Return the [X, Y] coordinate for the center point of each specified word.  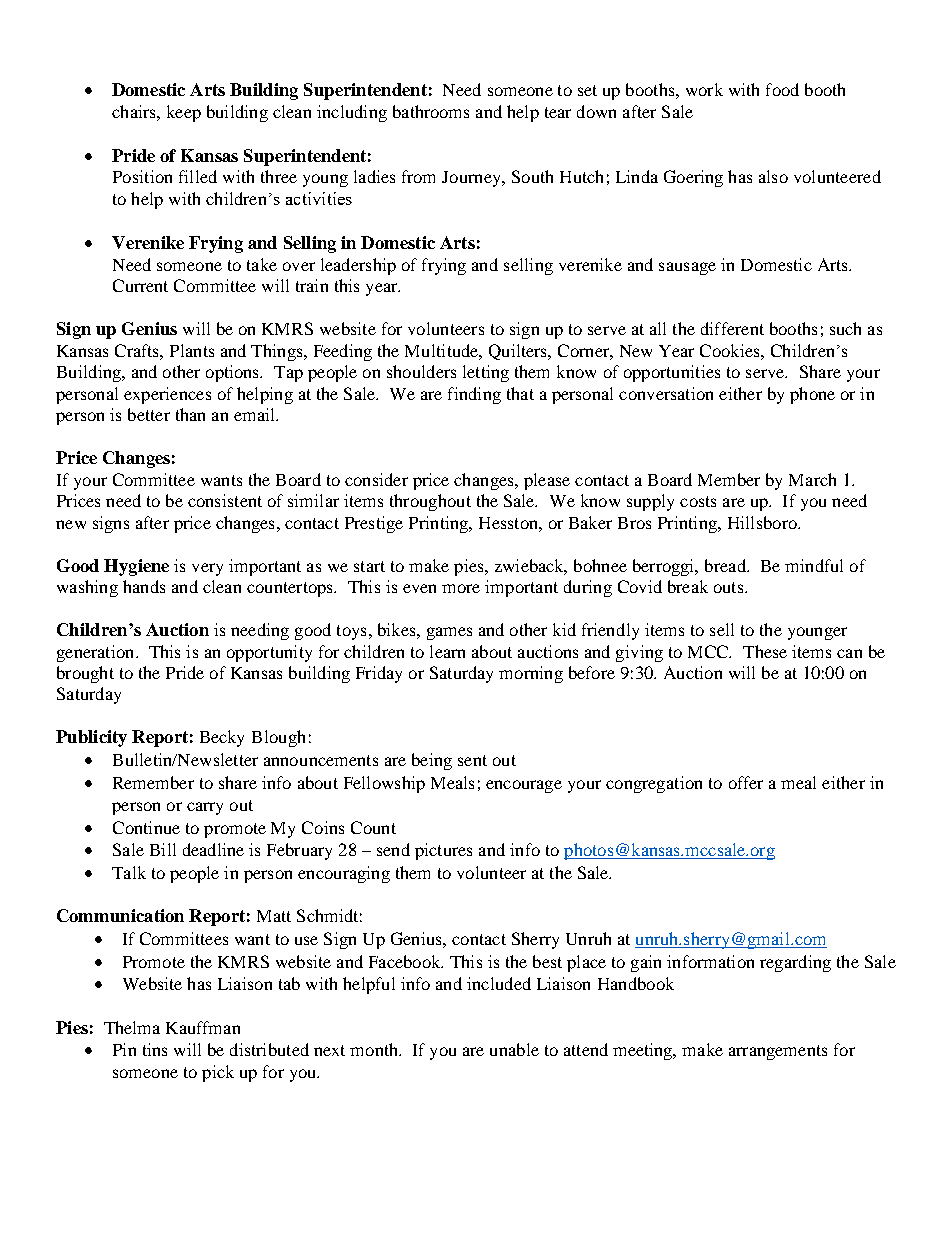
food [782, 89]
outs [730, 587]
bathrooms [431, 111]
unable [514, 1049]
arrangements [778, 1052]
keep [184, 113]
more [461, 588]
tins [155, 1049]
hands [144, 586]
